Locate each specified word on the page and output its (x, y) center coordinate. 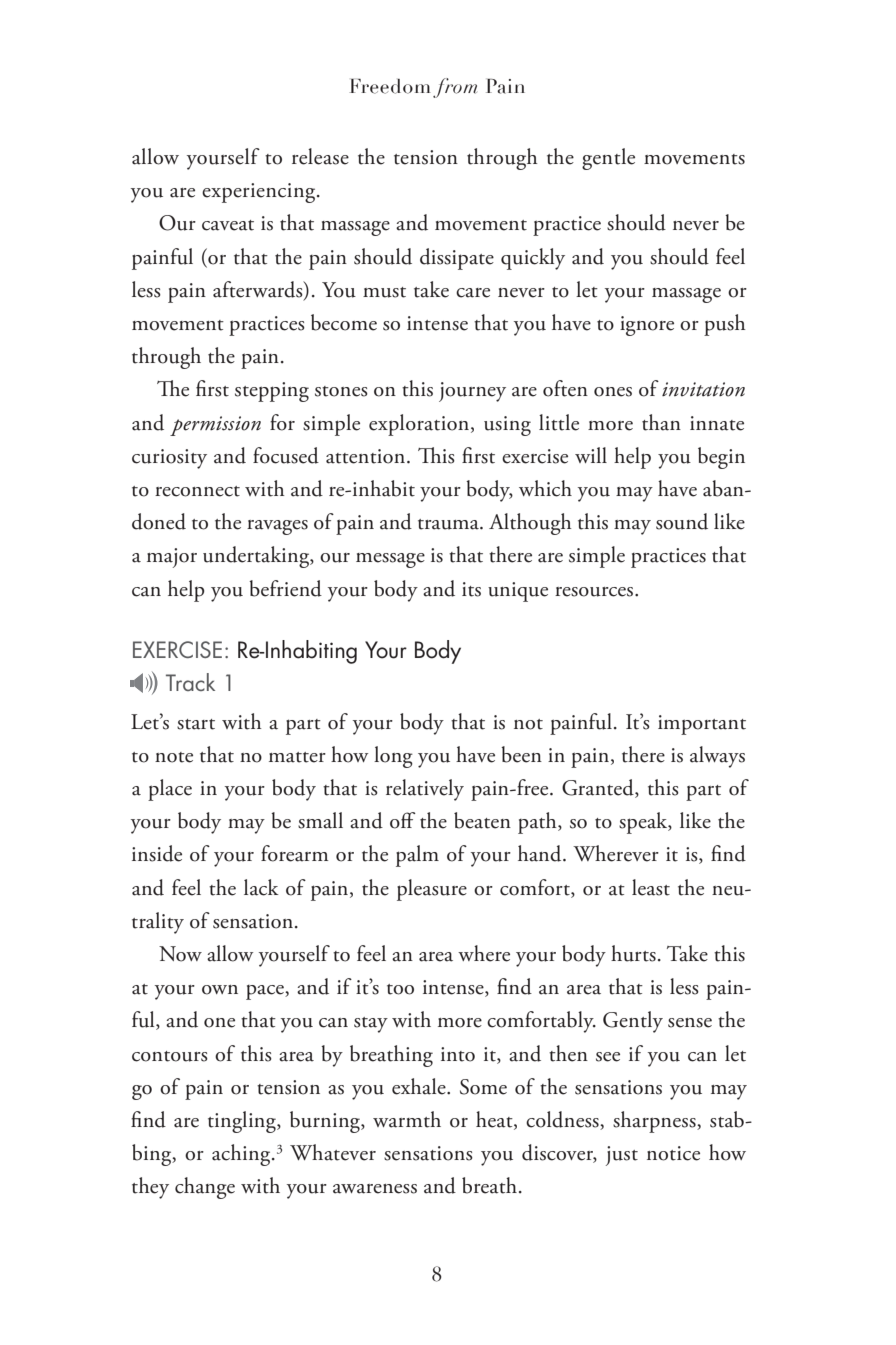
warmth (407, 1119)
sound (682, 521)
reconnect (197, 491)
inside (157, 853)
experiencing (260, 193)
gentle (608, 159)
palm (417, 856)
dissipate (457, 259)
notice (673, 1153)
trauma (449, 524)
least (651, 887)
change (205, 1188)
